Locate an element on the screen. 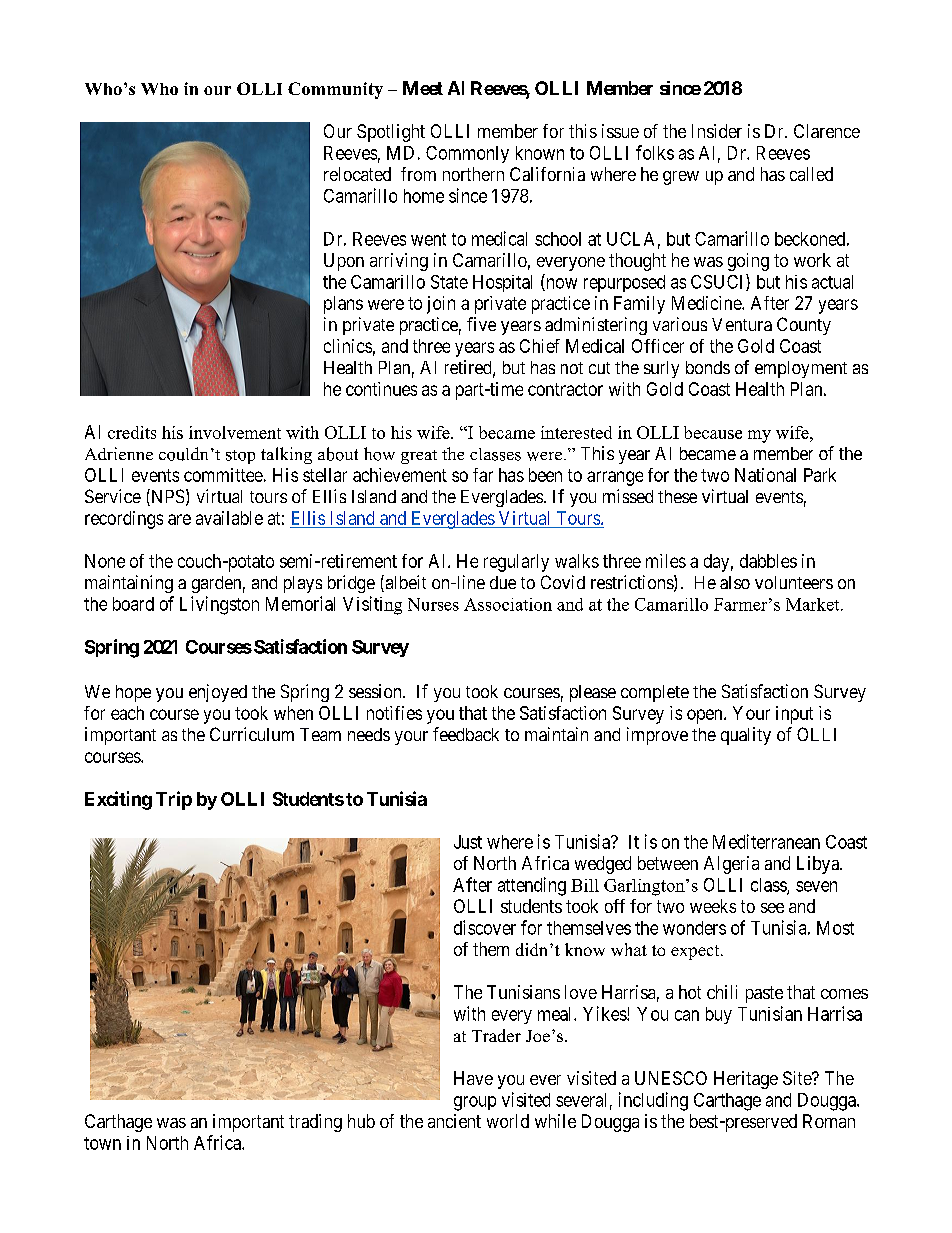 The width and height of the screenshot is (952, 1233). Community is located at coordinates (335, 90).
